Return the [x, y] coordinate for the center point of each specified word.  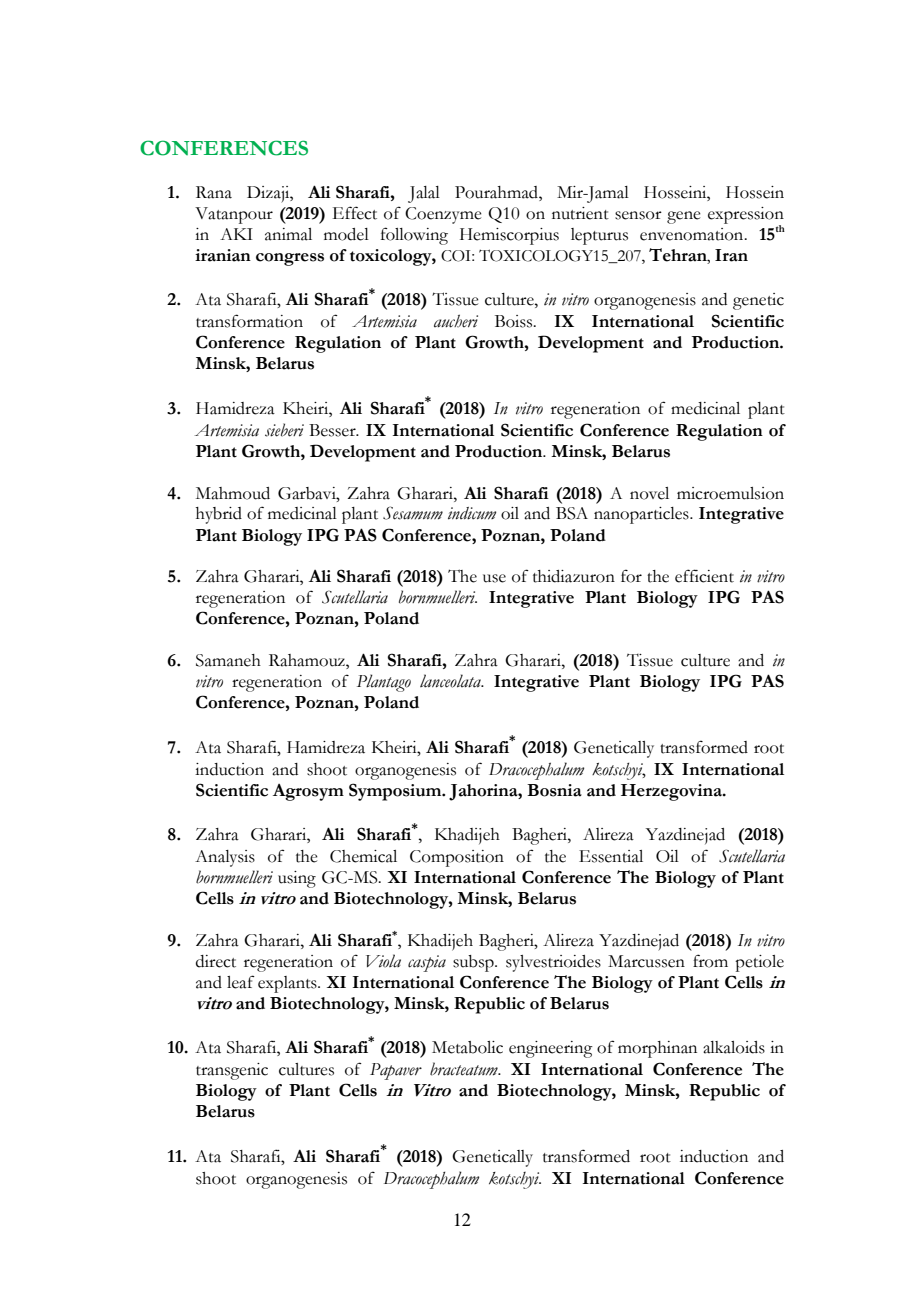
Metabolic [467, 1047]
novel [649, 493]
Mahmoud [233, 493]
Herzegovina [672, 792]
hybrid [219, 515]
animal [288, 234]
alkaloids [734, 1047]
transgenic [232, 1071]
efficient [704, 576]
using [297, 879]
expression [746, 216]
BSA [572, 513]
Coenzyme [443, 215]
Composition [457, 858]
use [494, 578]
